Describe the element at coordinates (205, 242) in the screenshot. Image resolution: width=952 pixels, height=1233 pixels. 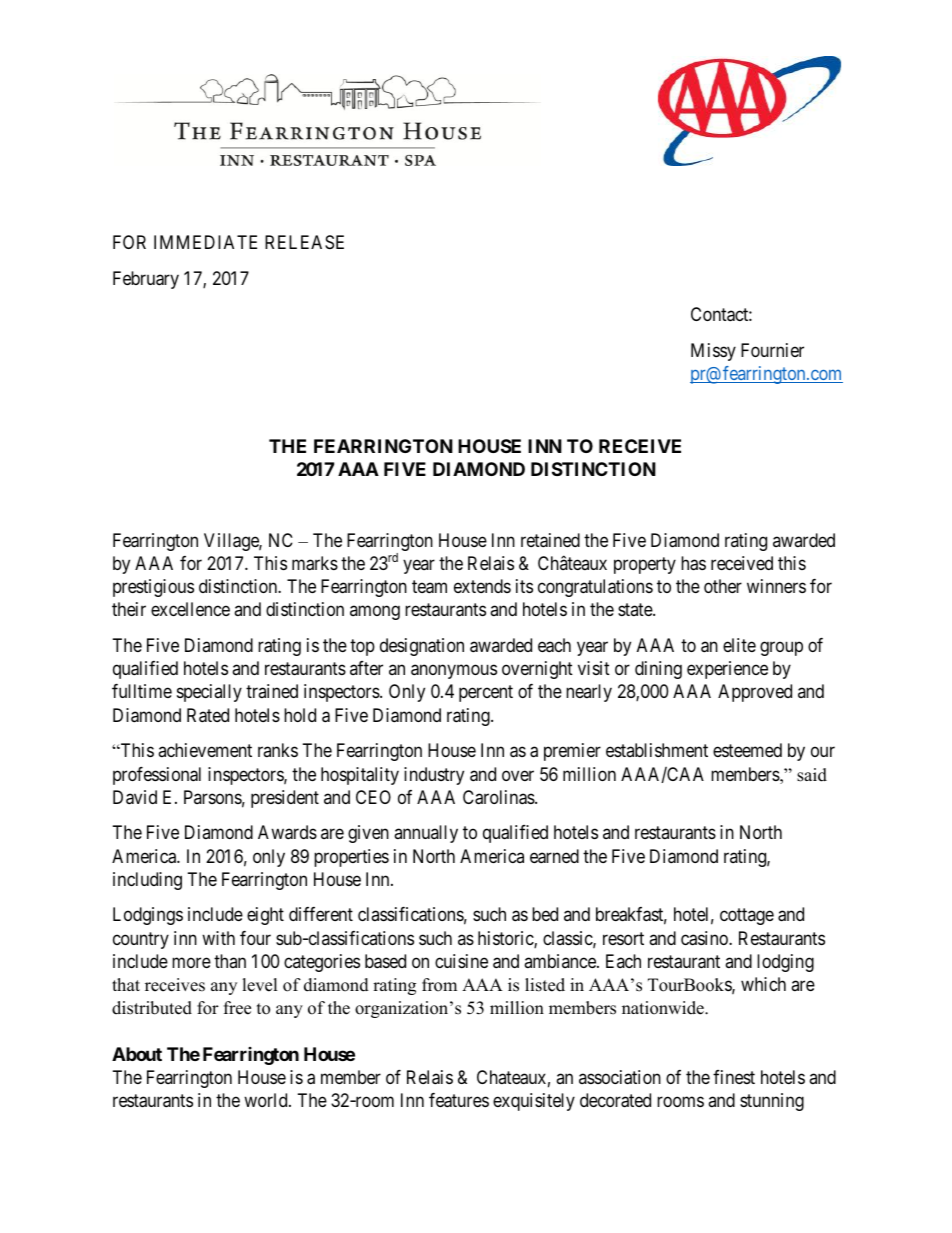
I see `IMMEDIATE` at that location.
